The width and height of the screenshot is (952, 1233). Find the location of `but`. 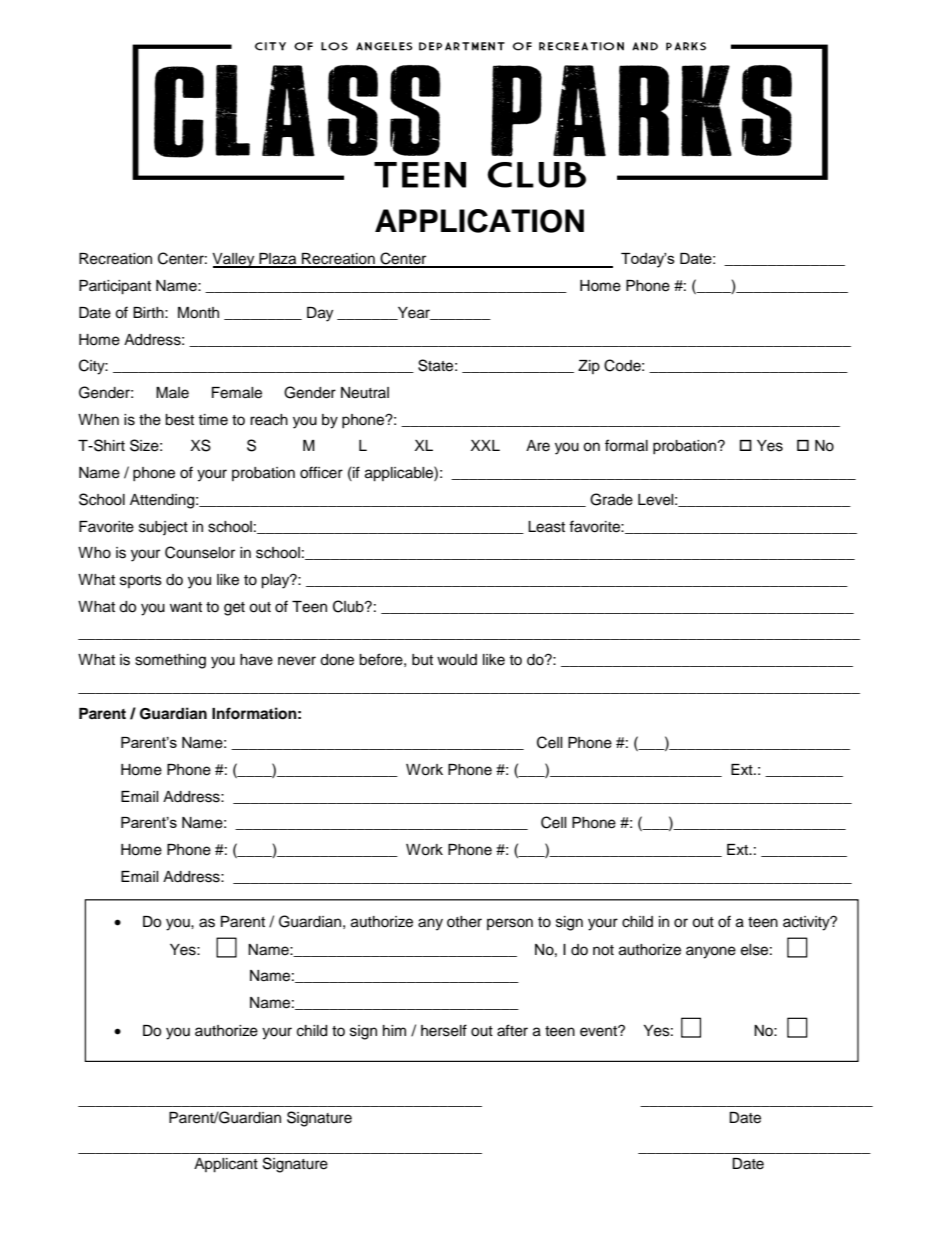

but is located at coordinates (422, 660).
